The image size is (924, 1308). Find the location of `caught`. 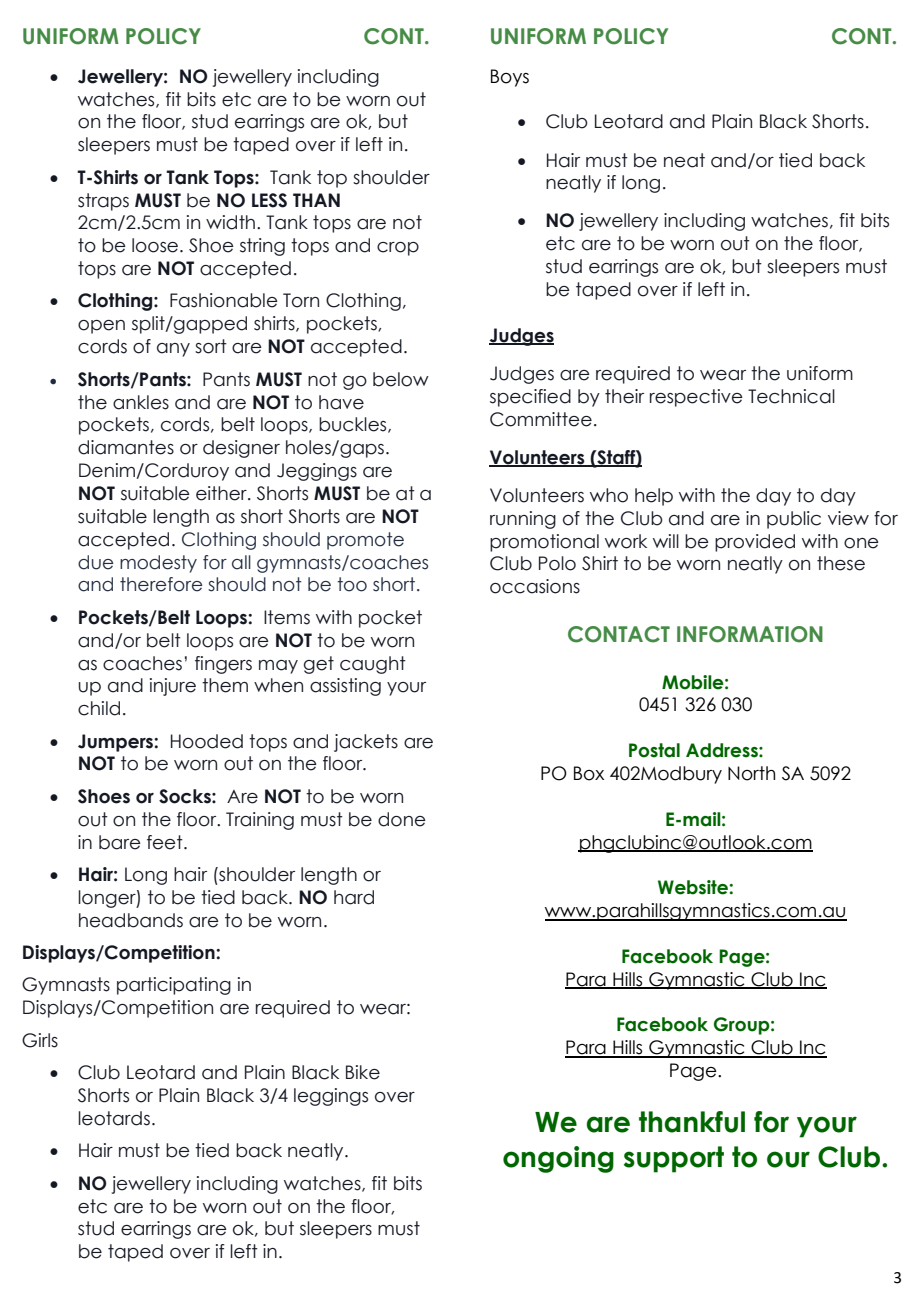

caught is located at coordinates (373, 665).
